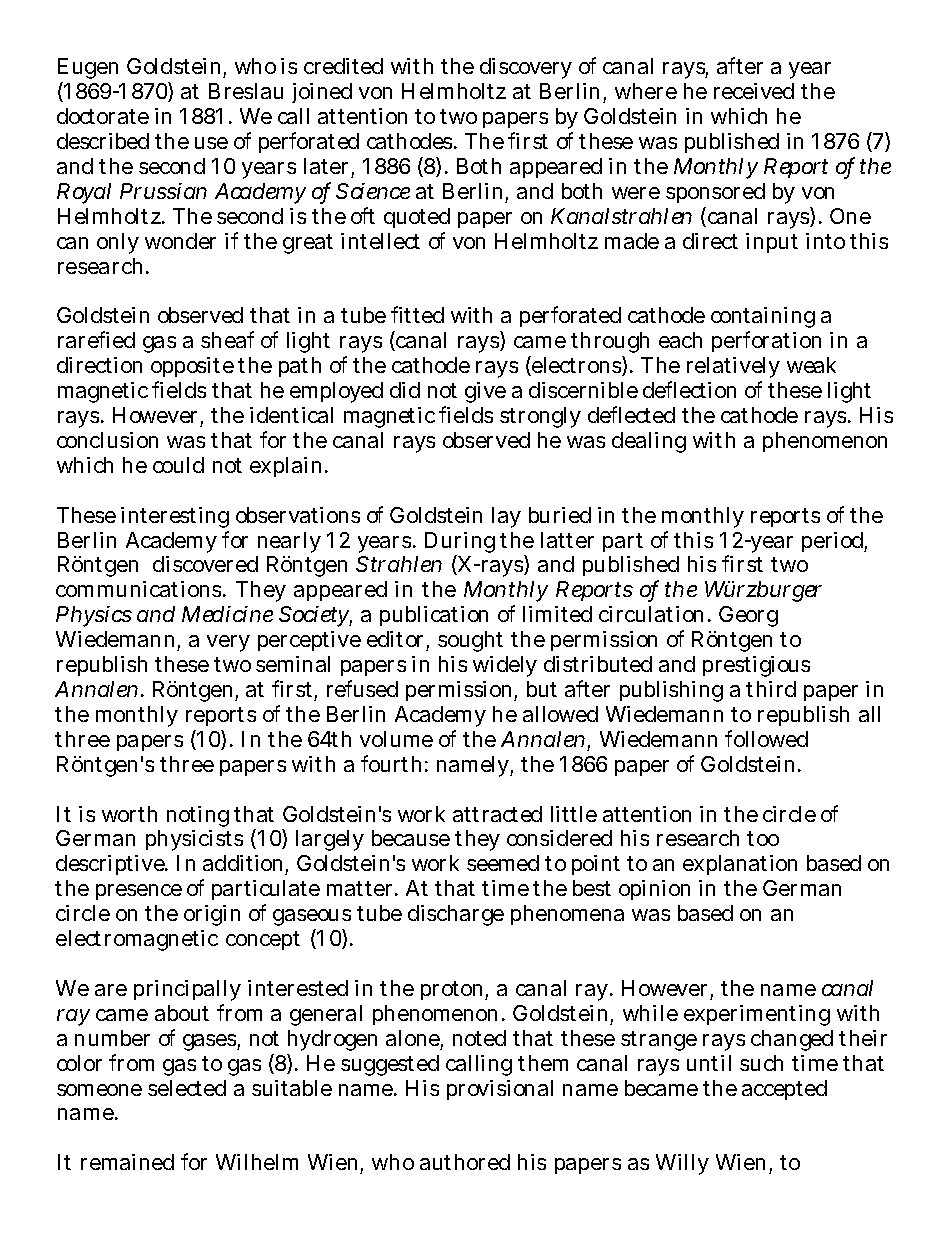  What do you see at coordinates (140, 589) in the document?
I see `communications` at bounding box center [140, 589].
